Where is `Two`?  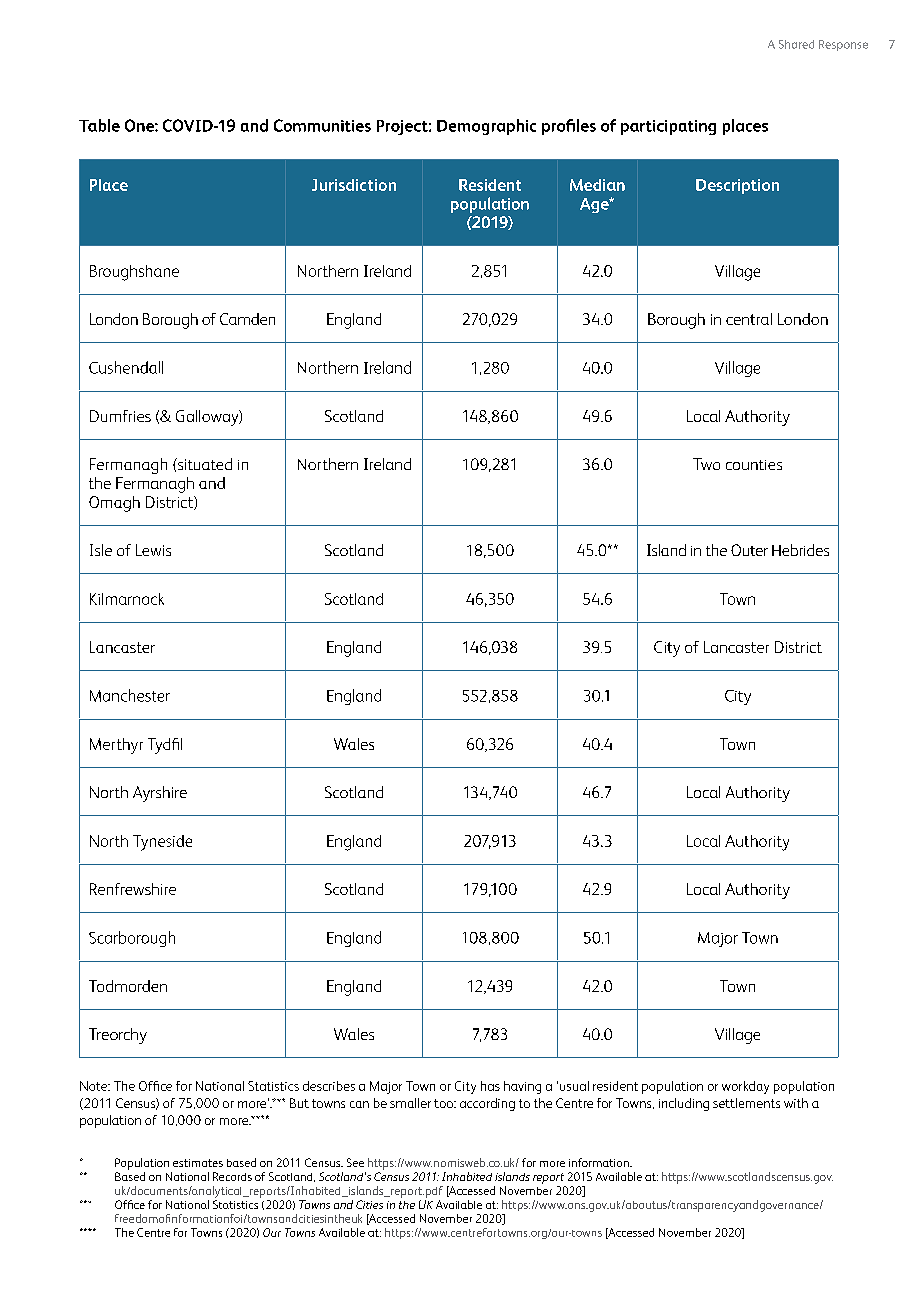 Two is located at coordinates (706, 464).
